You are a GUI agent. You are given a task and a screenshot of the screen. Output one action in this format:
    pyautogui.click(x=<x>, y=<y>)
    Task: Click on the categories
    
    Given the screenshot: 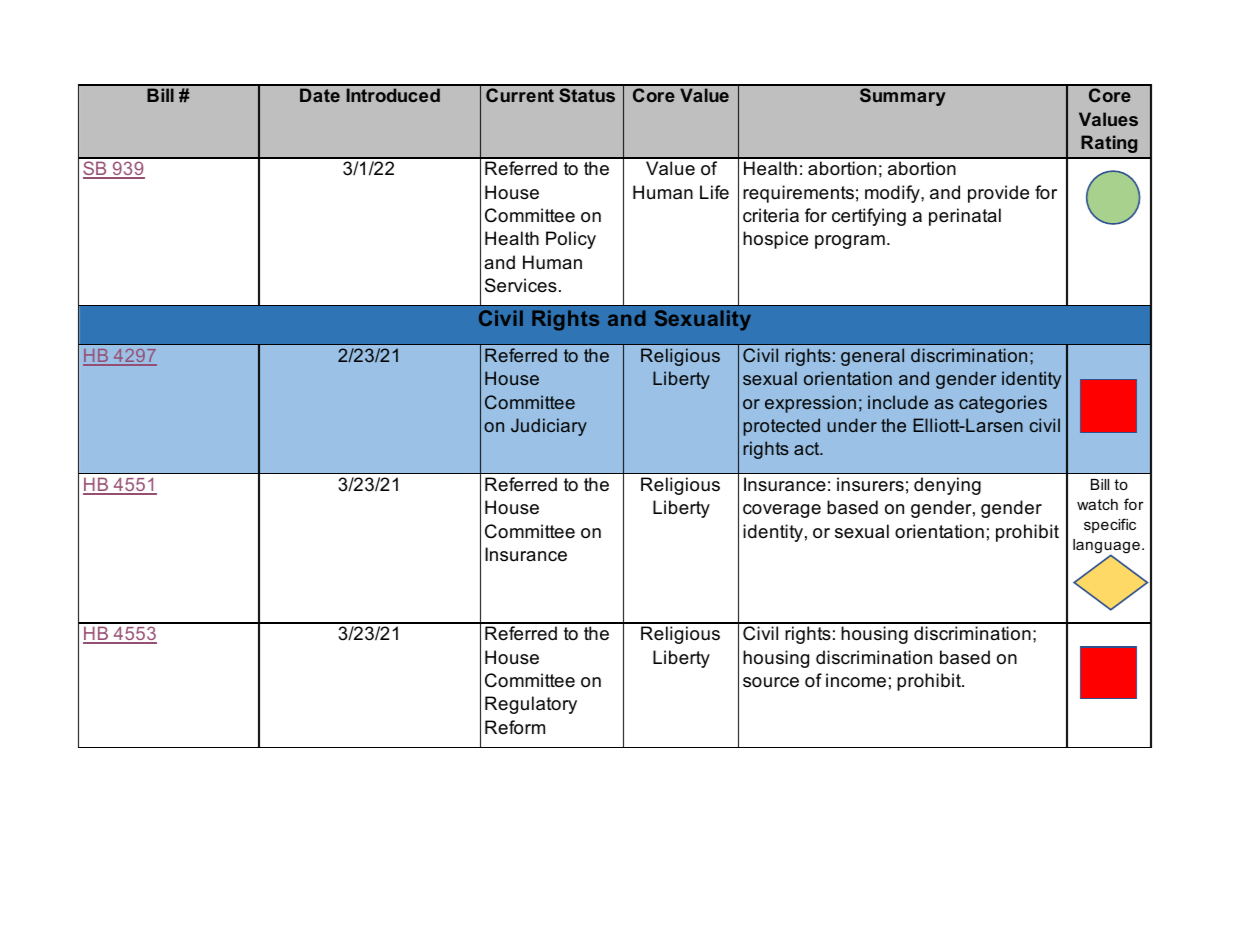 What is the action you would take?
    pyautogui.click(x=1003, y=404)
